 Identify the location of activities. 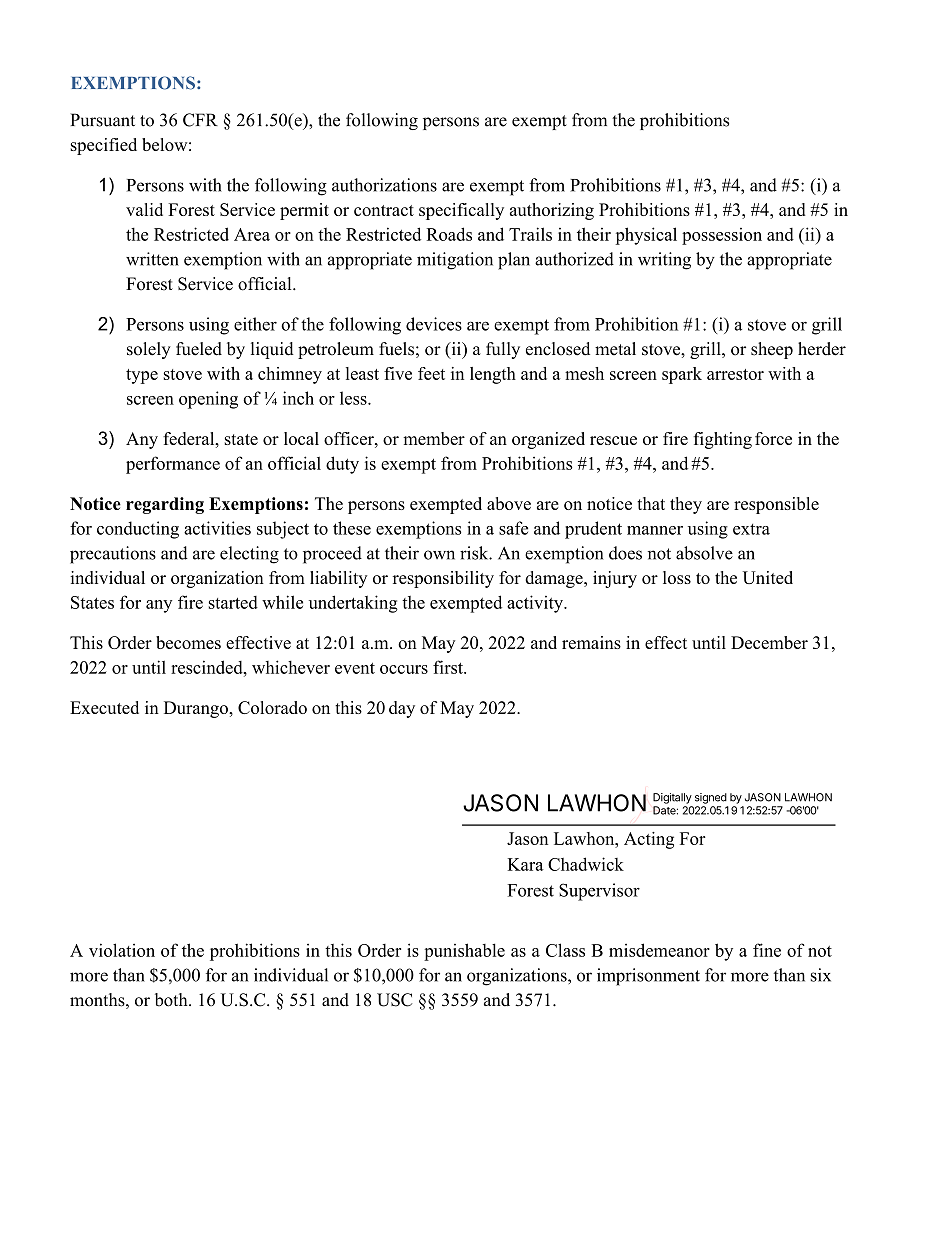
(217, 528).
